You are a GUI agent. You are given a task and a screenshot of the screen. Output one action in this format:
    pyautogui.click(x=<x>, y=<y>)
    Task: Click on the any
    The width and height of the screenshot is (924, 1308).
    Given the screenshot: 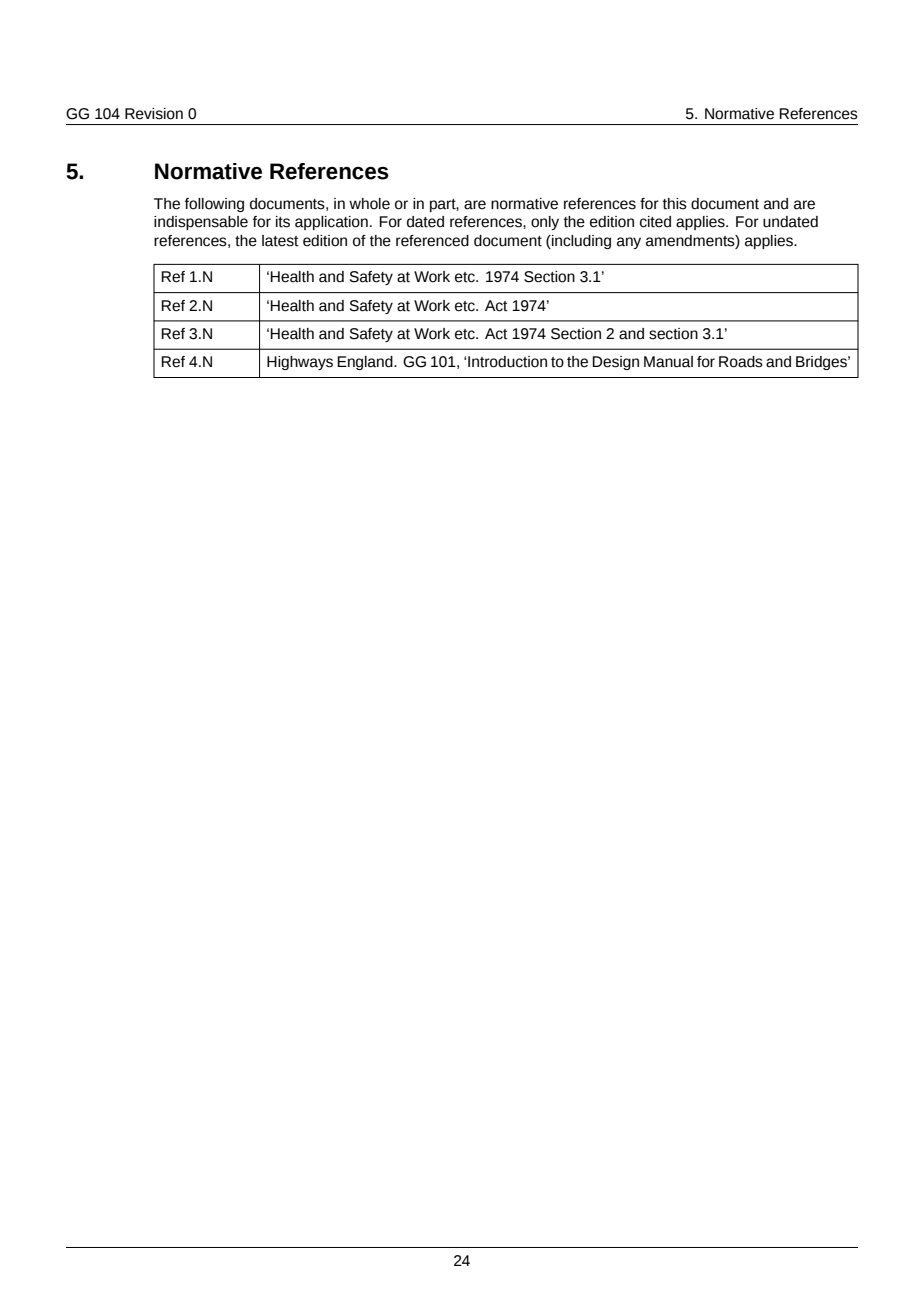 What is the action you would take?
    pyautogui.click(x=629, y=243)
